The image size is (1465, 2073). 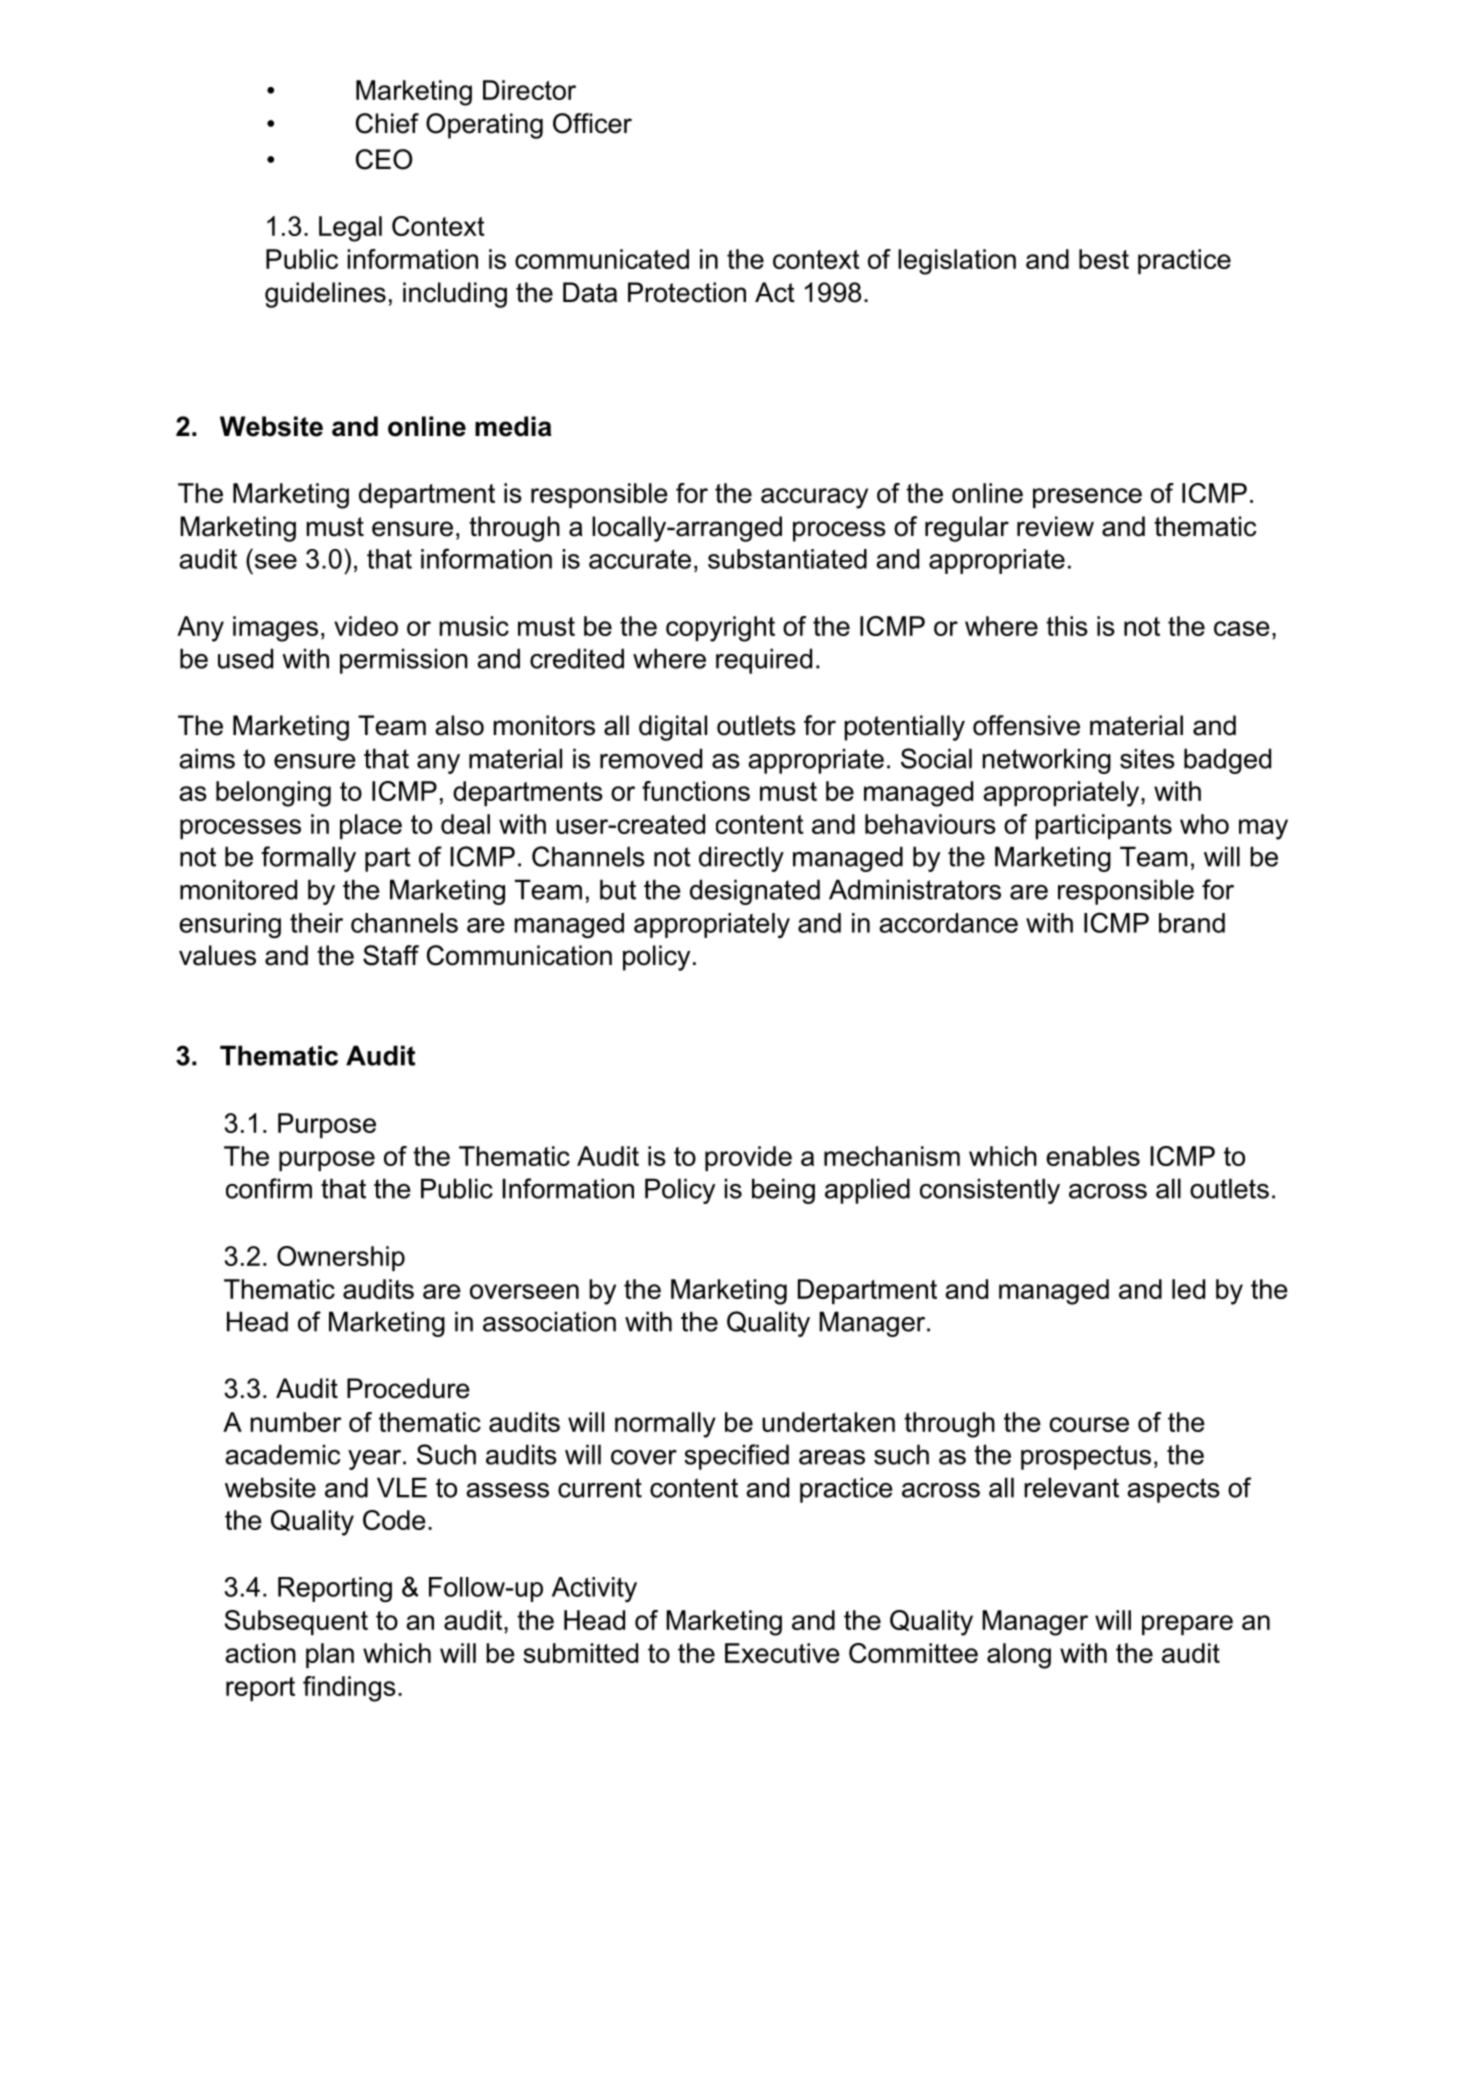 What do you see at coordinates (330, 1655) in the screenshot?
I see `plan` at bounding box center [330, 1655].
